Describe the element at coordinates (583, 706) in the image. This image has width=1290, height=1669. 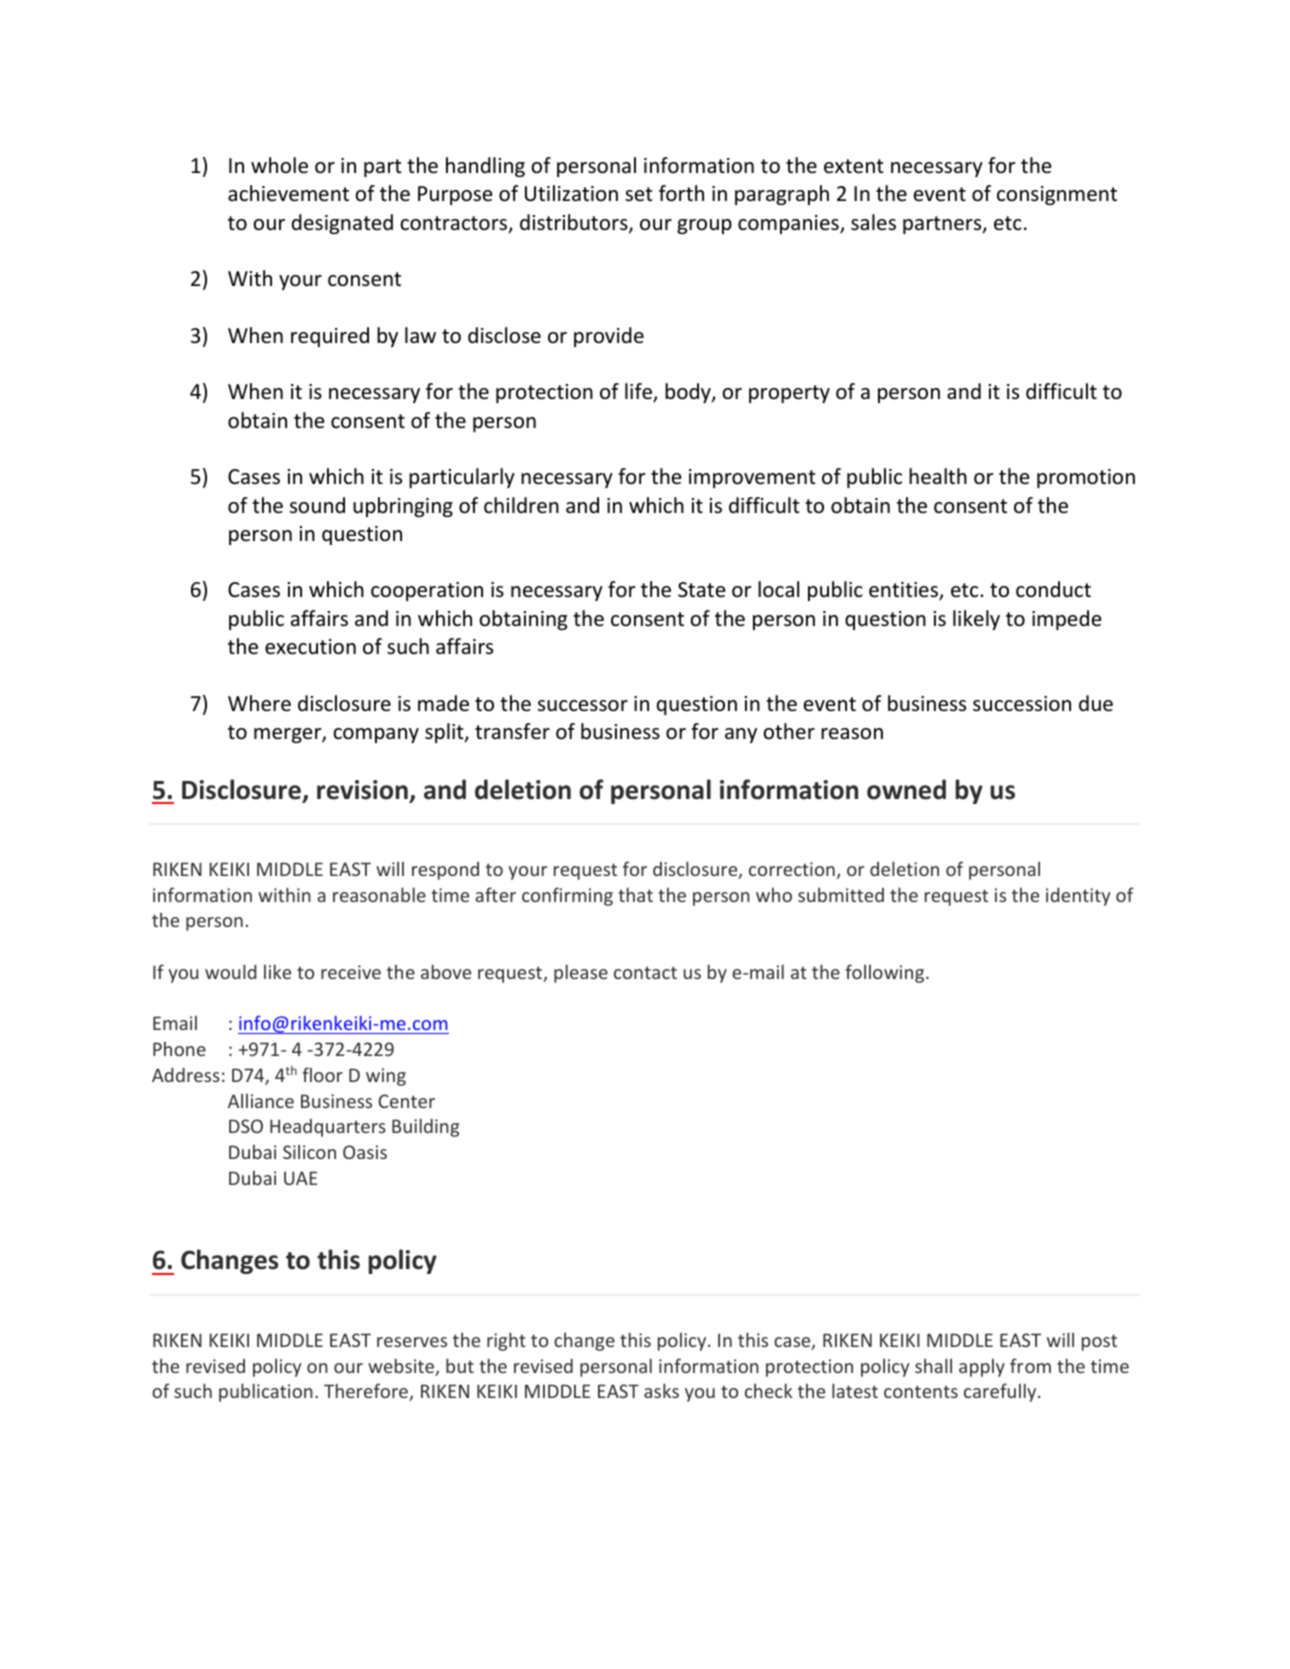
I see `successor` at that location.
